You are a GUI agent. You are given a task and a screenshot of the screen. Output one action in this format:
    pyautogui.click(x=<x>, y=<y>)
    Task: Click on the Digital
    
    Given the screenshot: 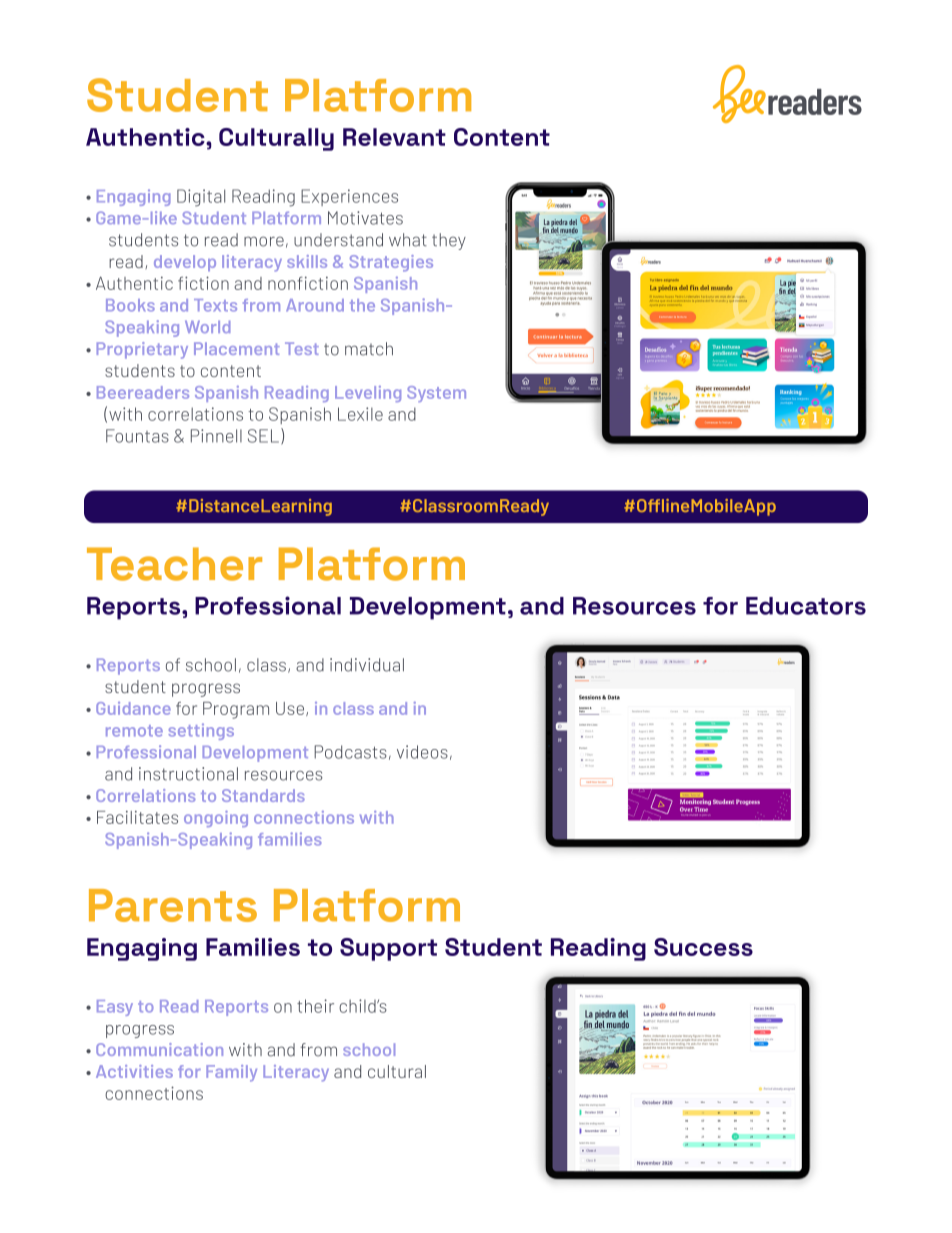 What is the action you would take?
    pyautogui.click(x=201, y=198)
